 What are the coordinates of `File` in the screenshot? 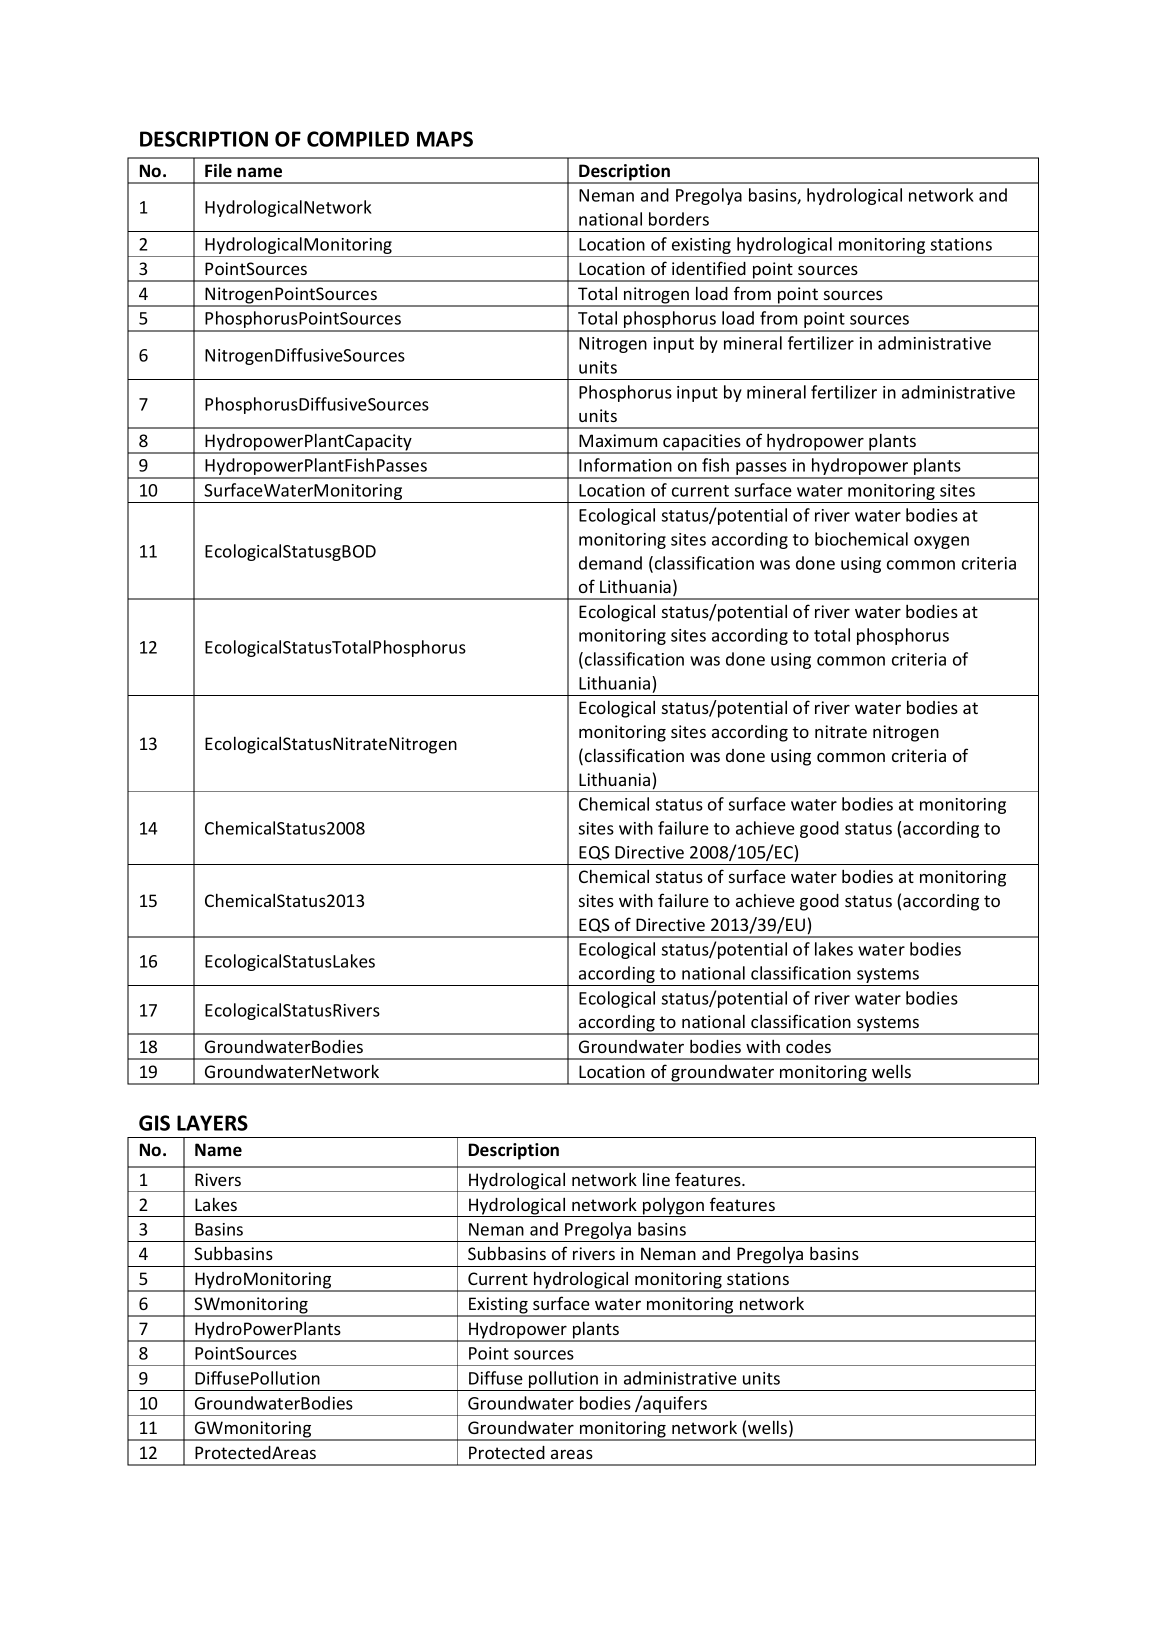 It's located at (218, 170).
